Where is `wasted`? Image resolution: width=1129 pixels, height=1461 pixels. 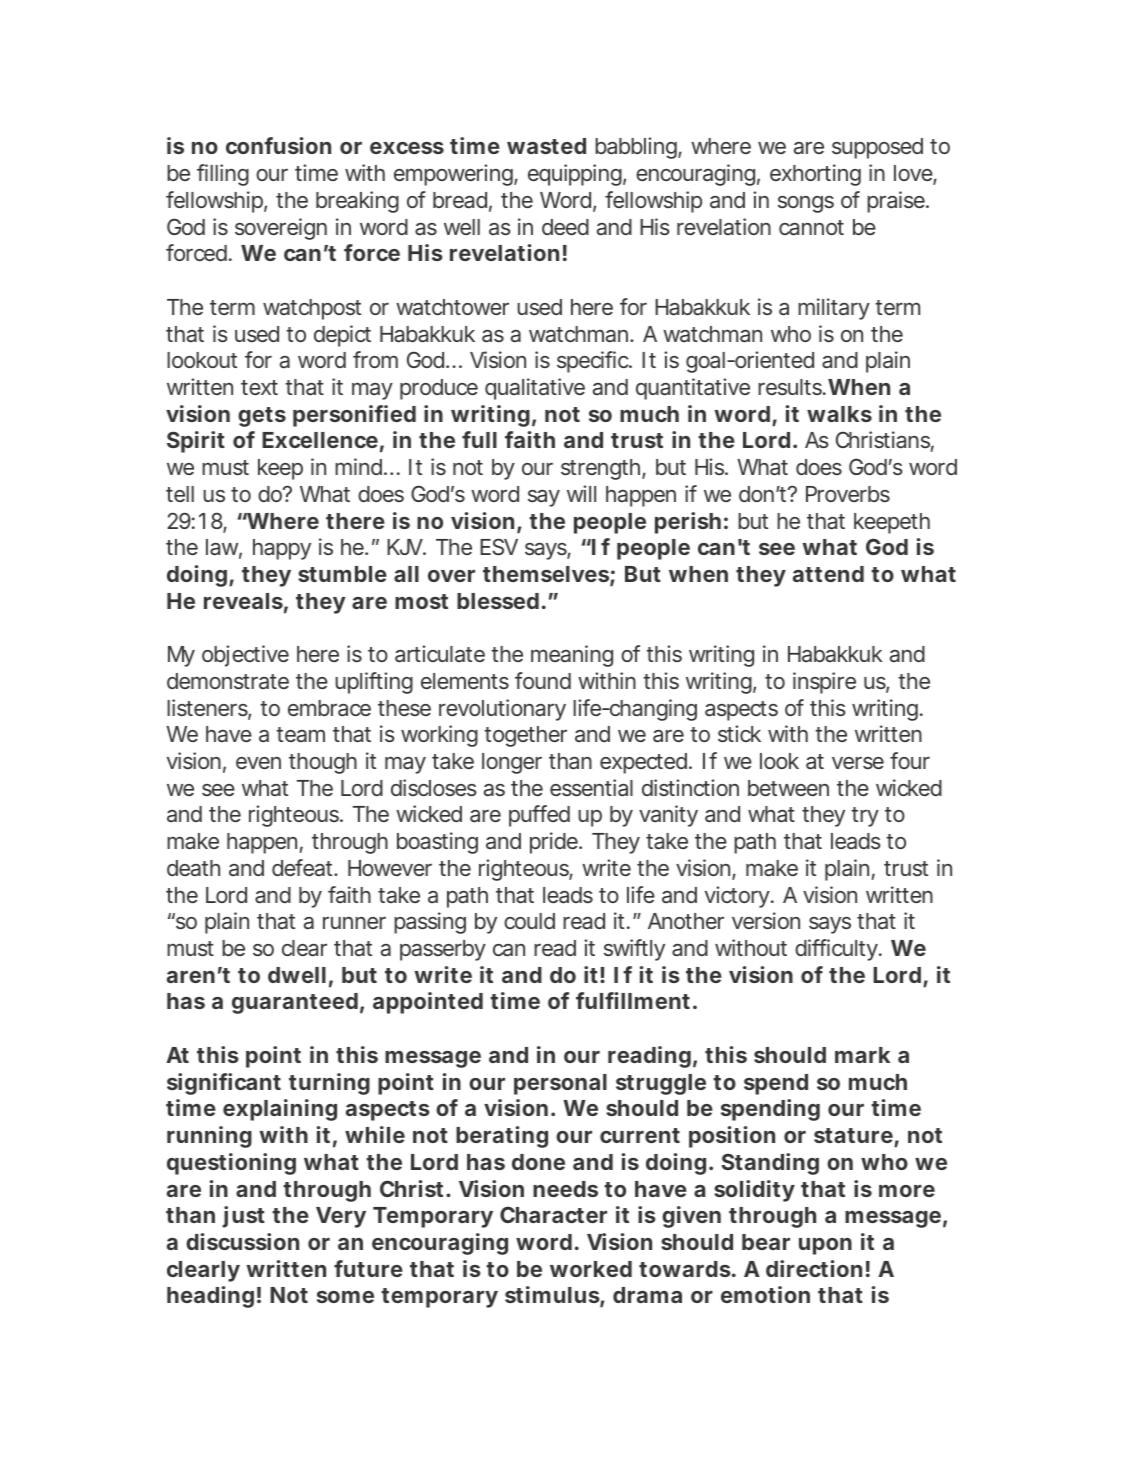
wasted is located at coordinates (546, 146).
